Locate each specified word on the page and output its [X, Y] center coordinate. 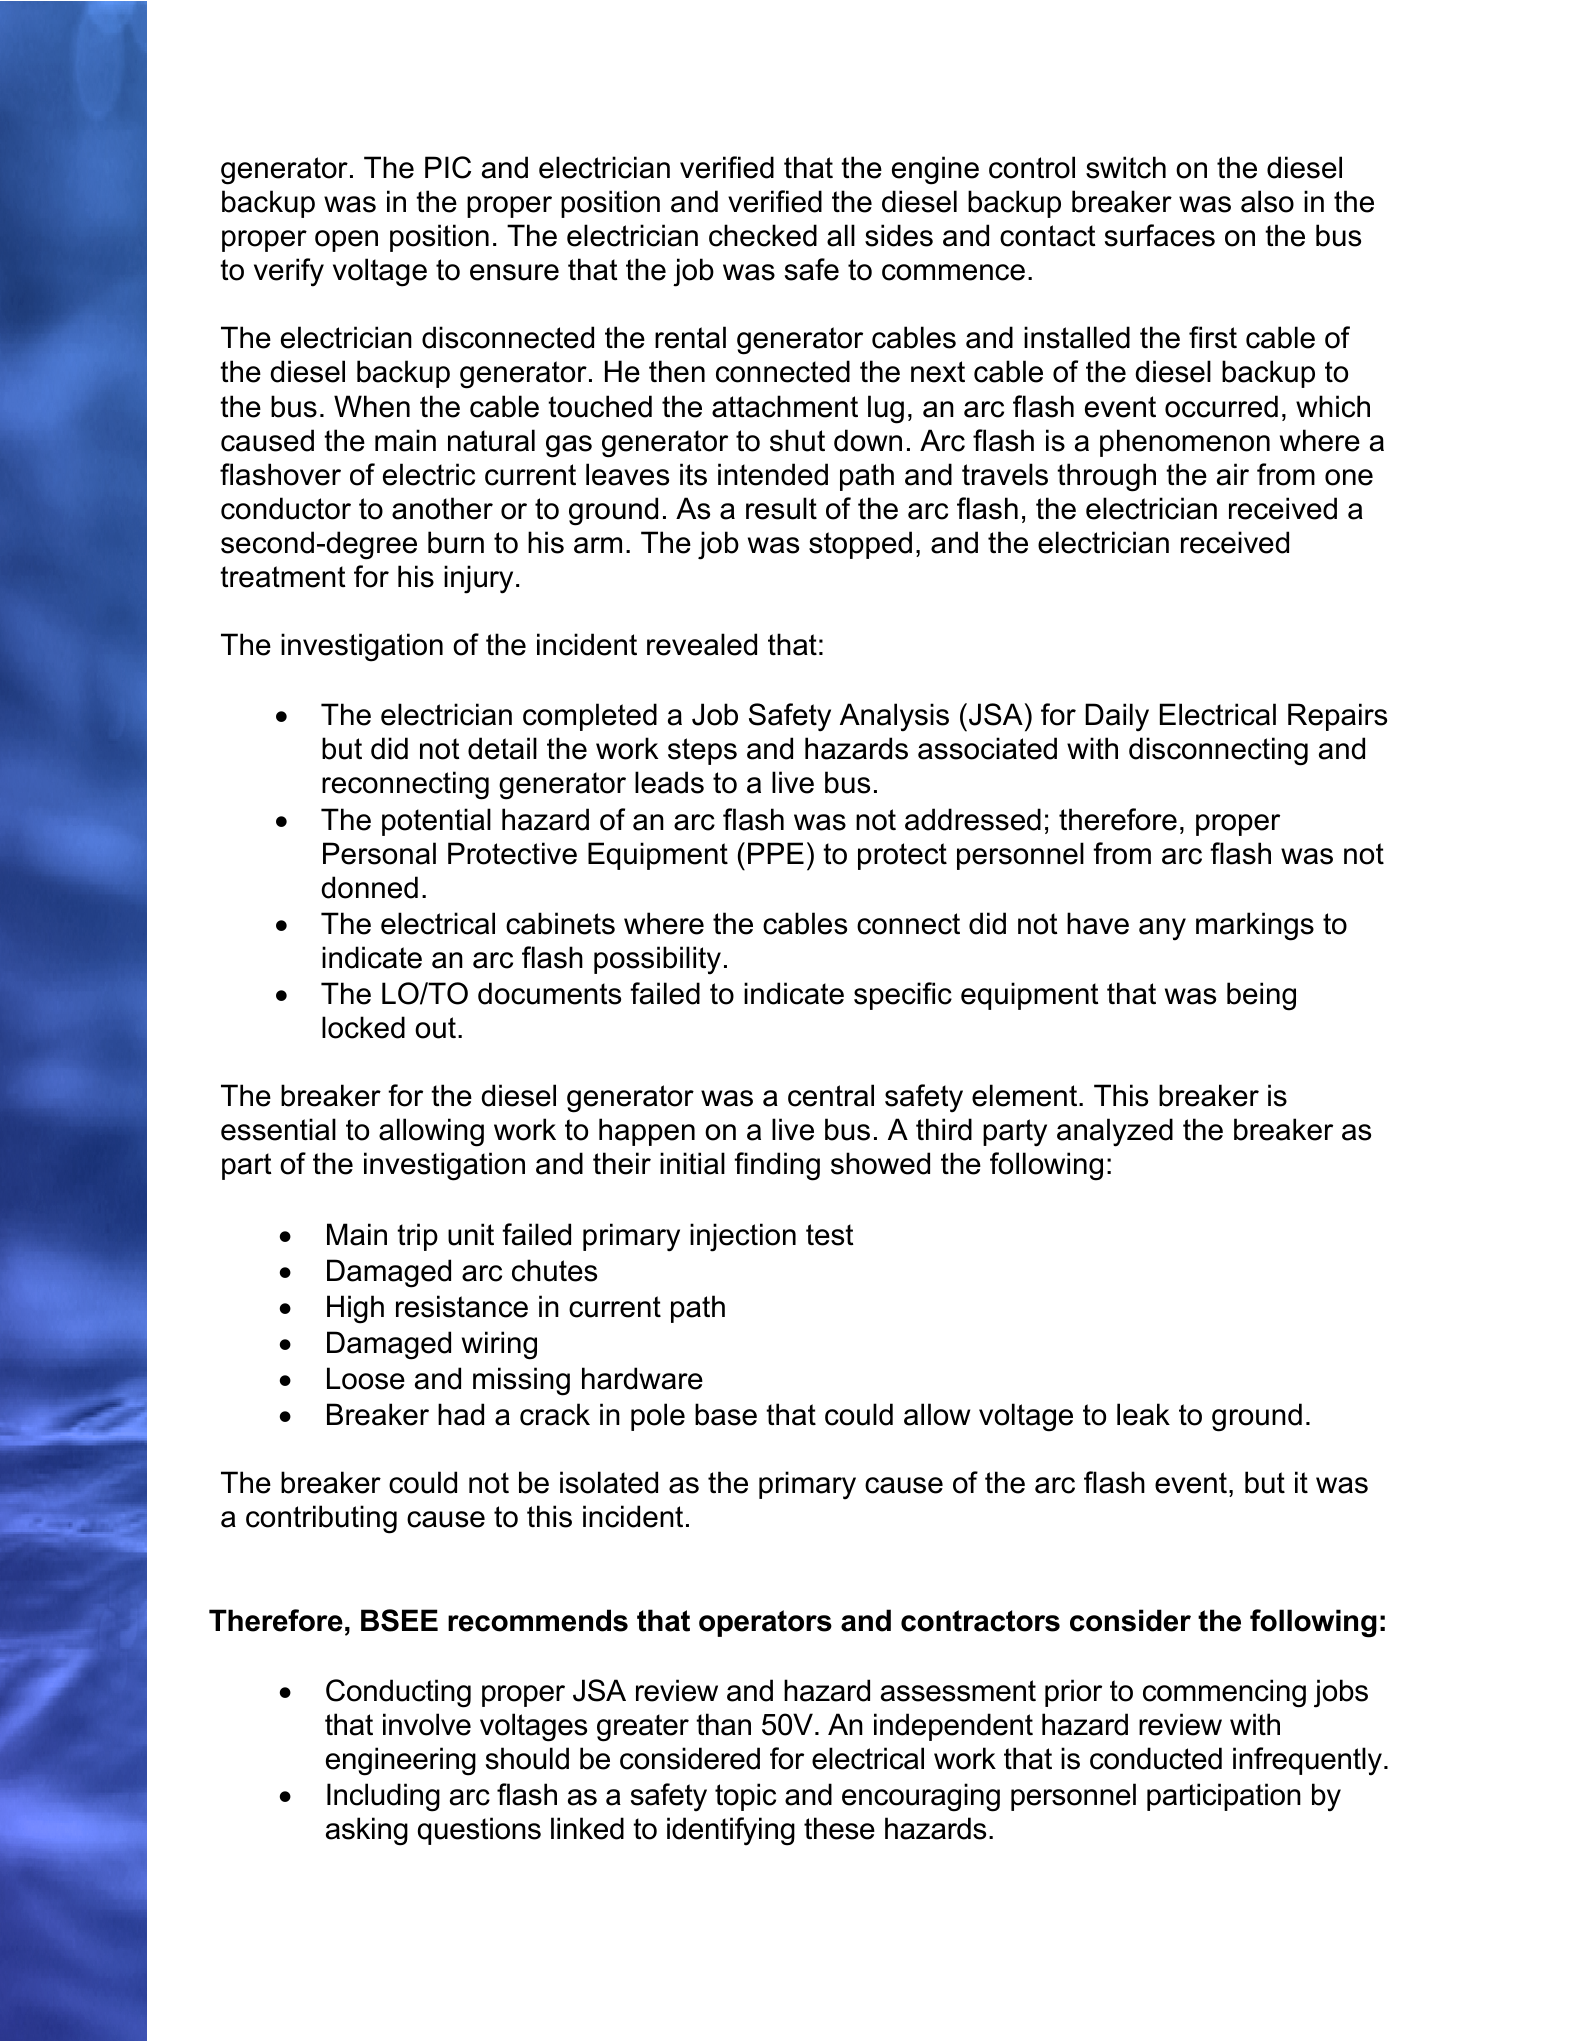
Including [383, 1797]
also [1267, 201]
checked [763, 235]
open [346, 241]
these [839, 1828]
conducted [1156, 1758]
